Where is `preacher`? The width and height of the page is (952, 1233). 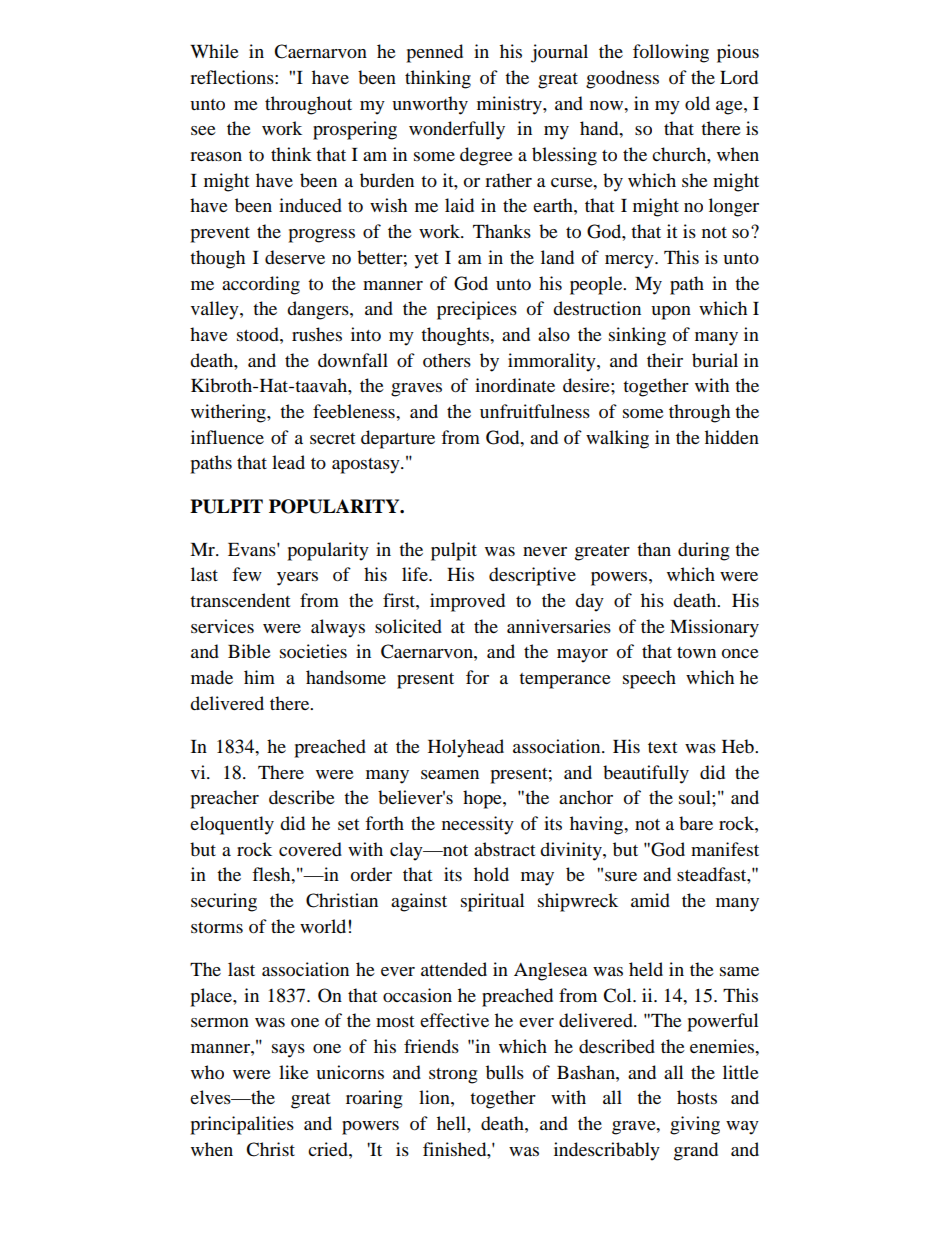
preacher is located at coordinates (224, 799).
